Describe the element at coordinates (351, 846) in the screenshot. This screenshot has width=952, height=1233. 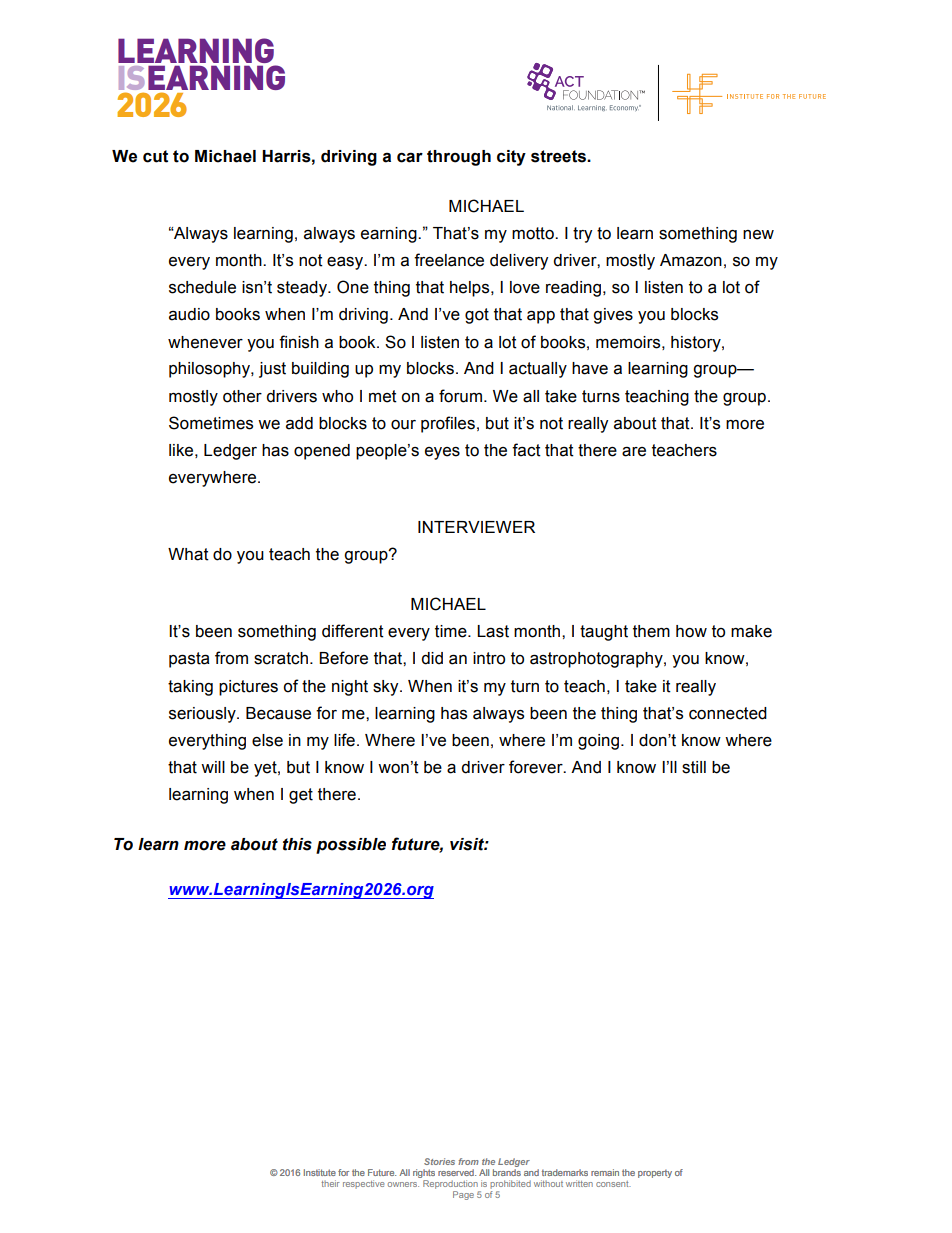
I see `possible` at that location.
